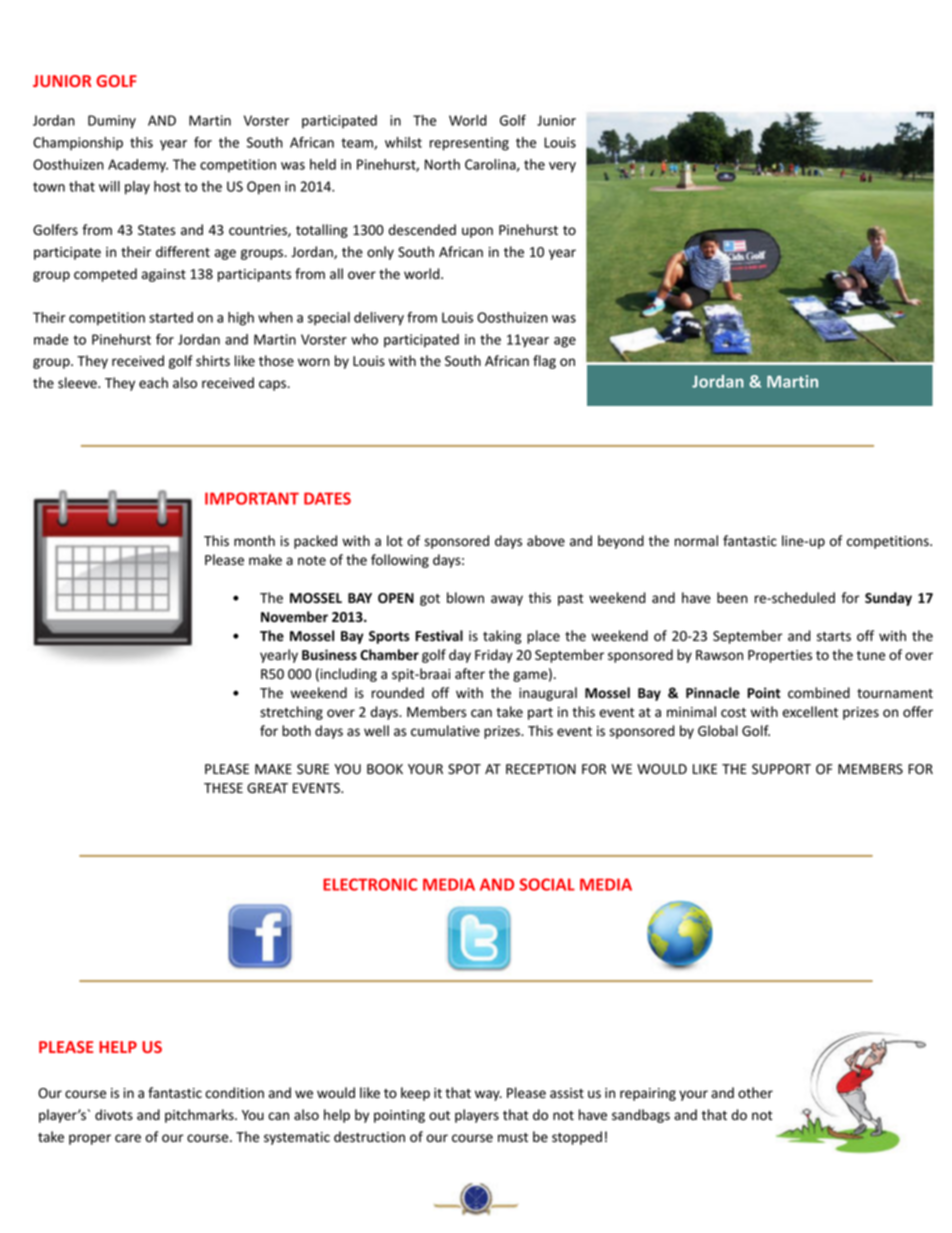 The width and height of the document is (952, 1233). I want to click on November, so click(294, 616).
